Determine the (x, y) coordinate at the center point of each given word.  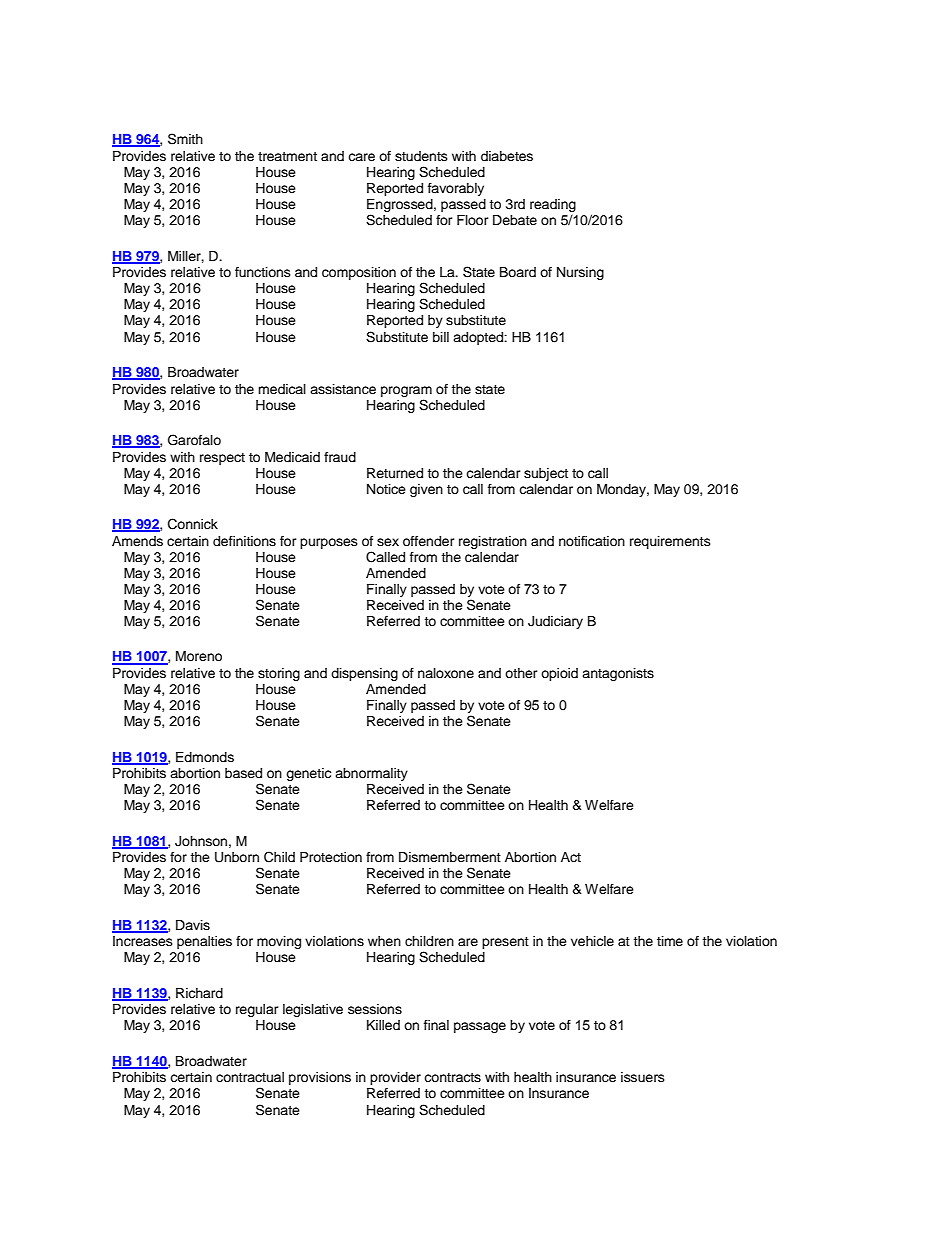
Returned (395, 473)
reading (553, 205)
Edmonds (205, 757)
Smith (185, 139)
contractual (250, 1077)
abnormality (371, 774)
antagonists (618, 674)
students (421, 156)
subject (546, 474)
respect (222, 459)
